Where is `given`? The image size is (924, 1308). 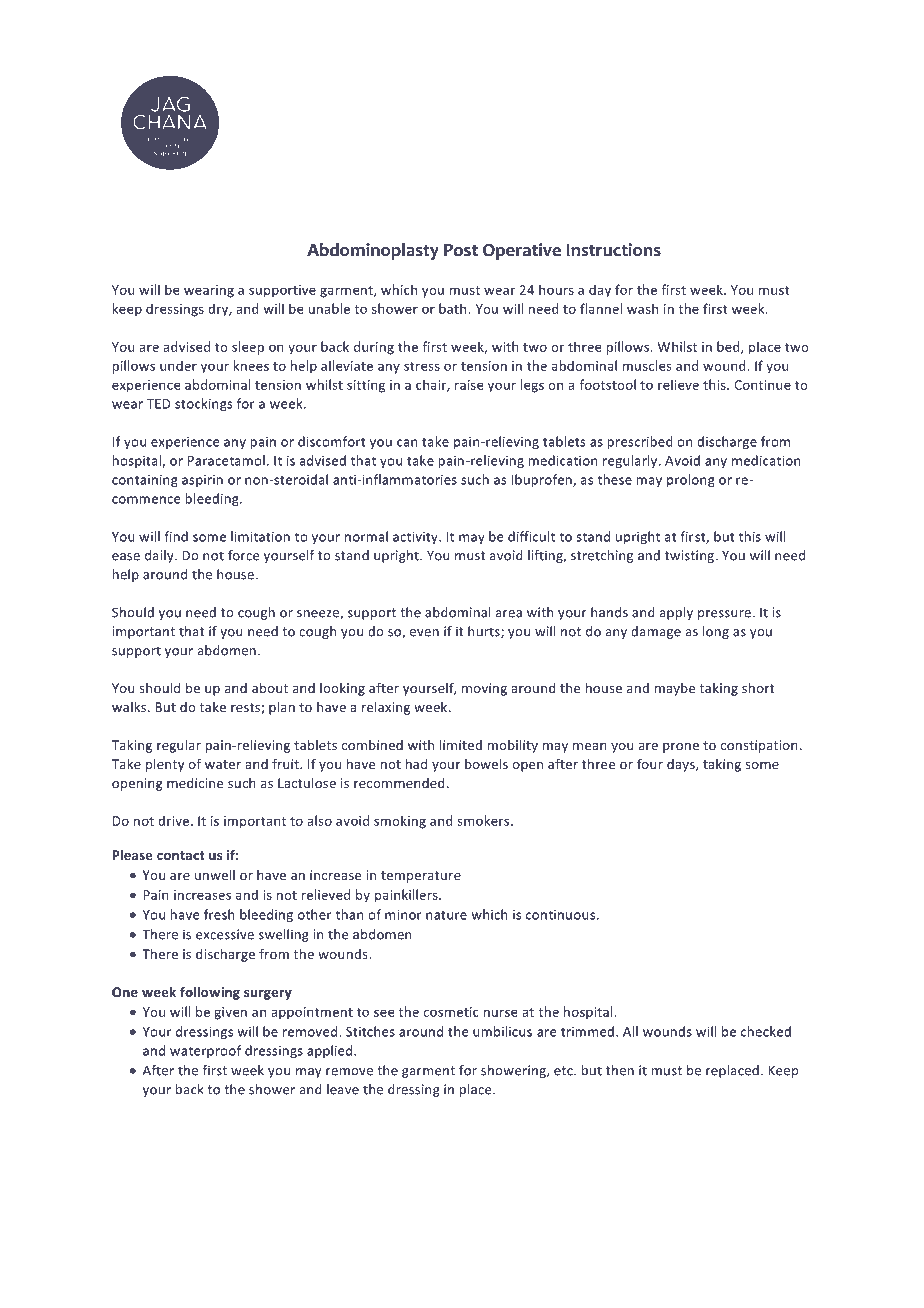
given is located at coordinates (230, 1013).
